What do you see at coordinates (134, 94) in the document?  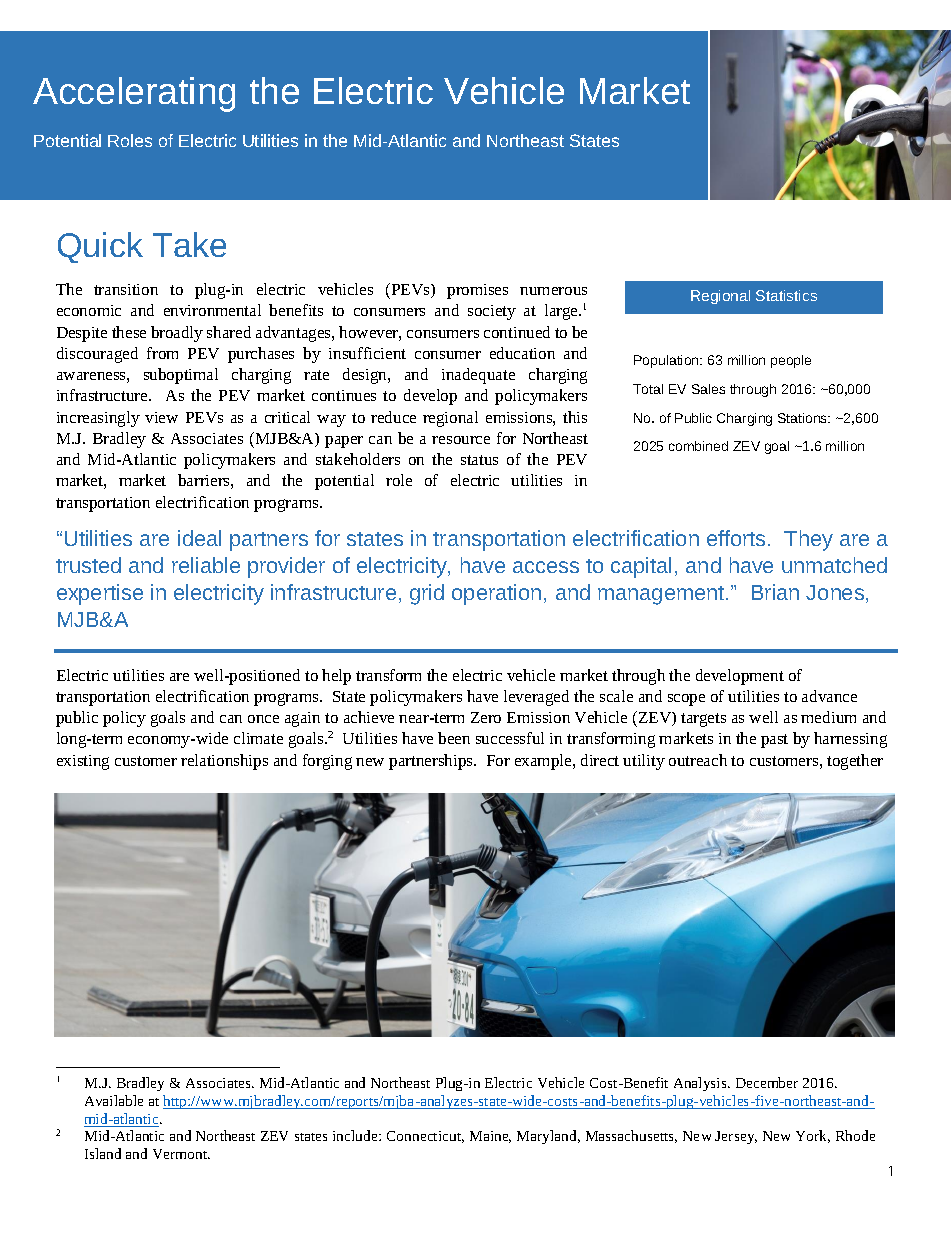 I see `Accelerating` at bounding box center [134, 94].
